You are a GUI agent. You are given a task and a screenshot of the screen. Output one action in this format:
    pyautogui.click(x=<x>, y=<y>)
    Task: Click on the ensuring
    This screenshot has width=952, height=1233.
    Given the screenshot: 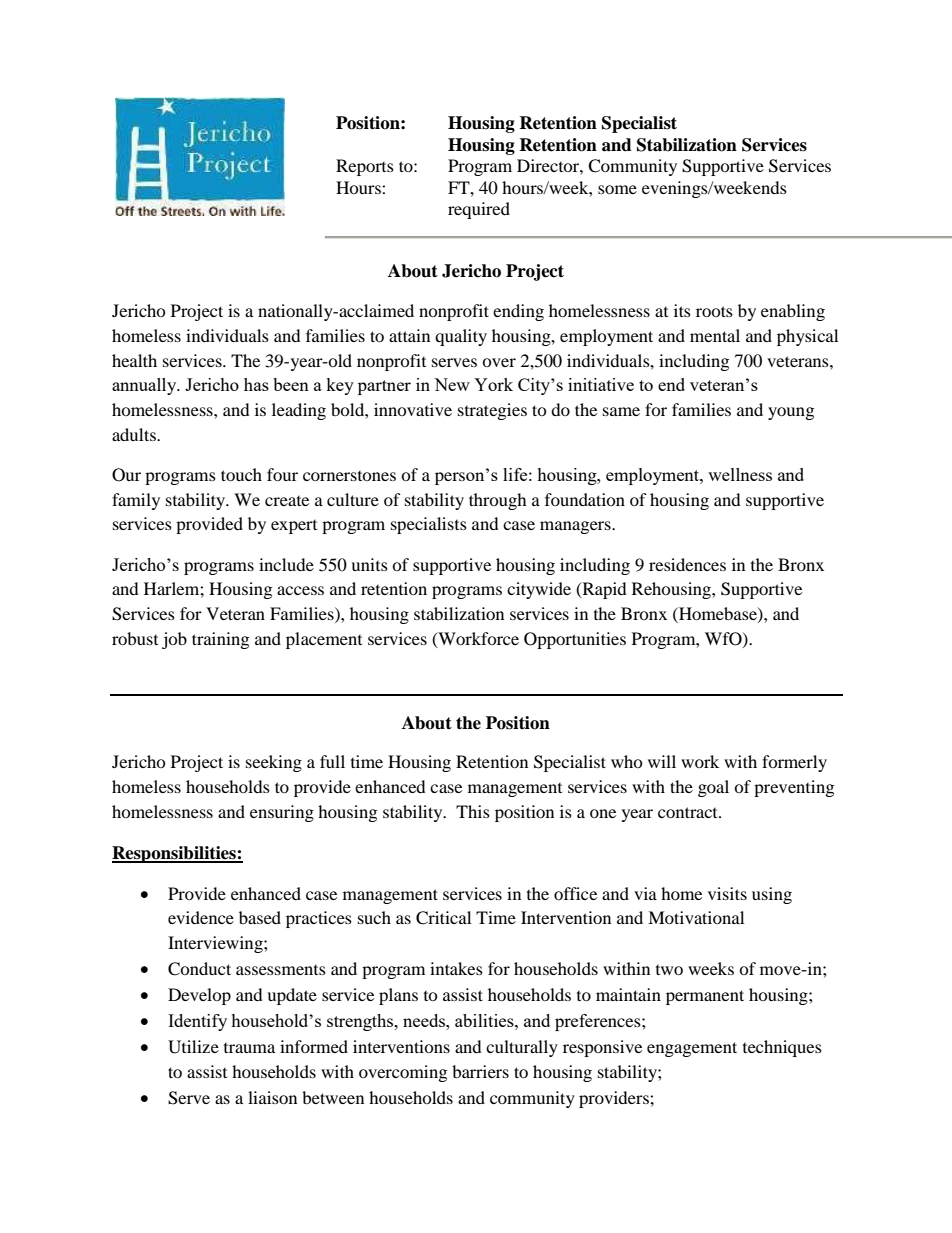 What is the action you would take?
    pyautogui.click(x=282, y=813)
